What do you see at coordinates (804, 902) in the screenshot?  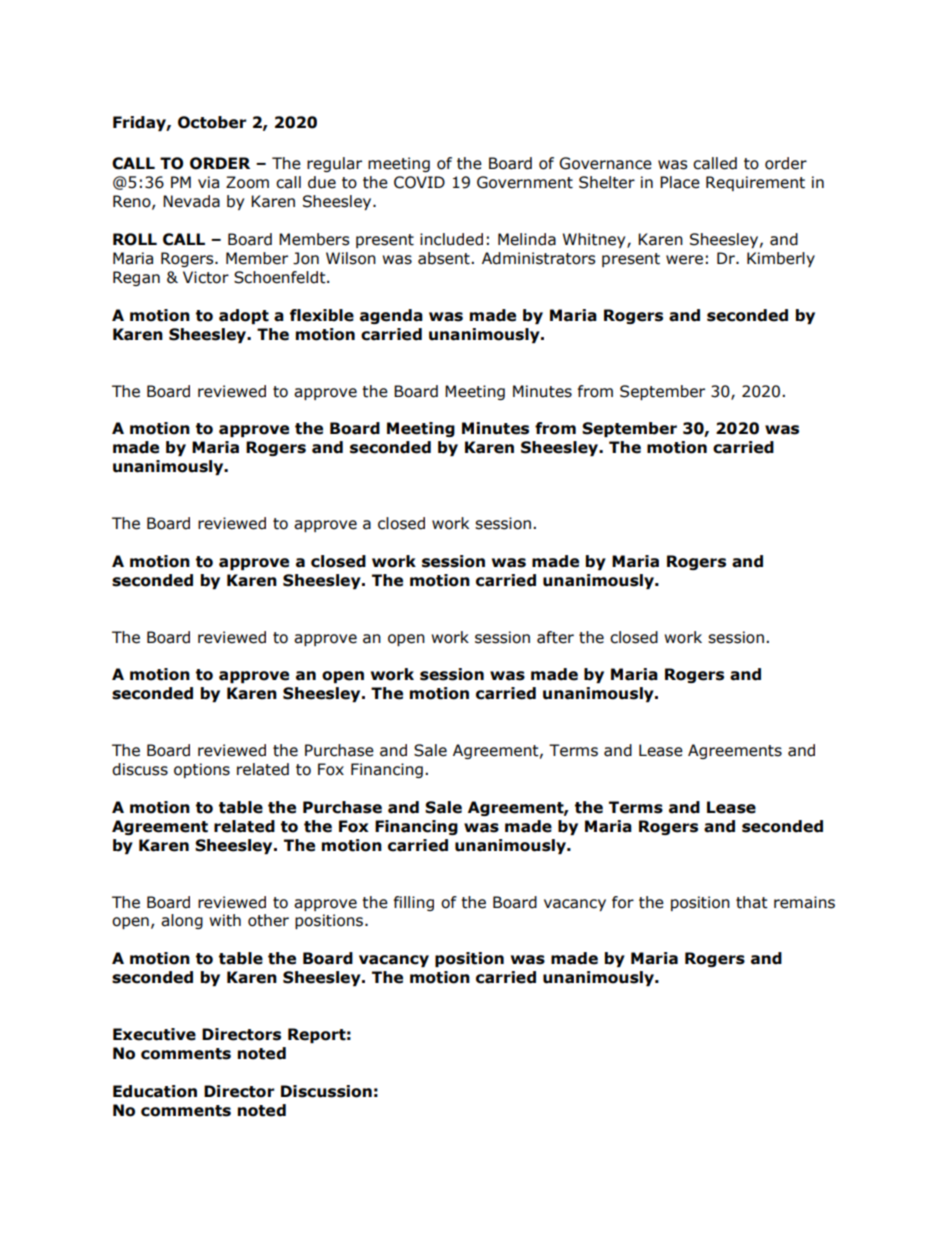 I see `remains` at bounding box center [804, 902].
